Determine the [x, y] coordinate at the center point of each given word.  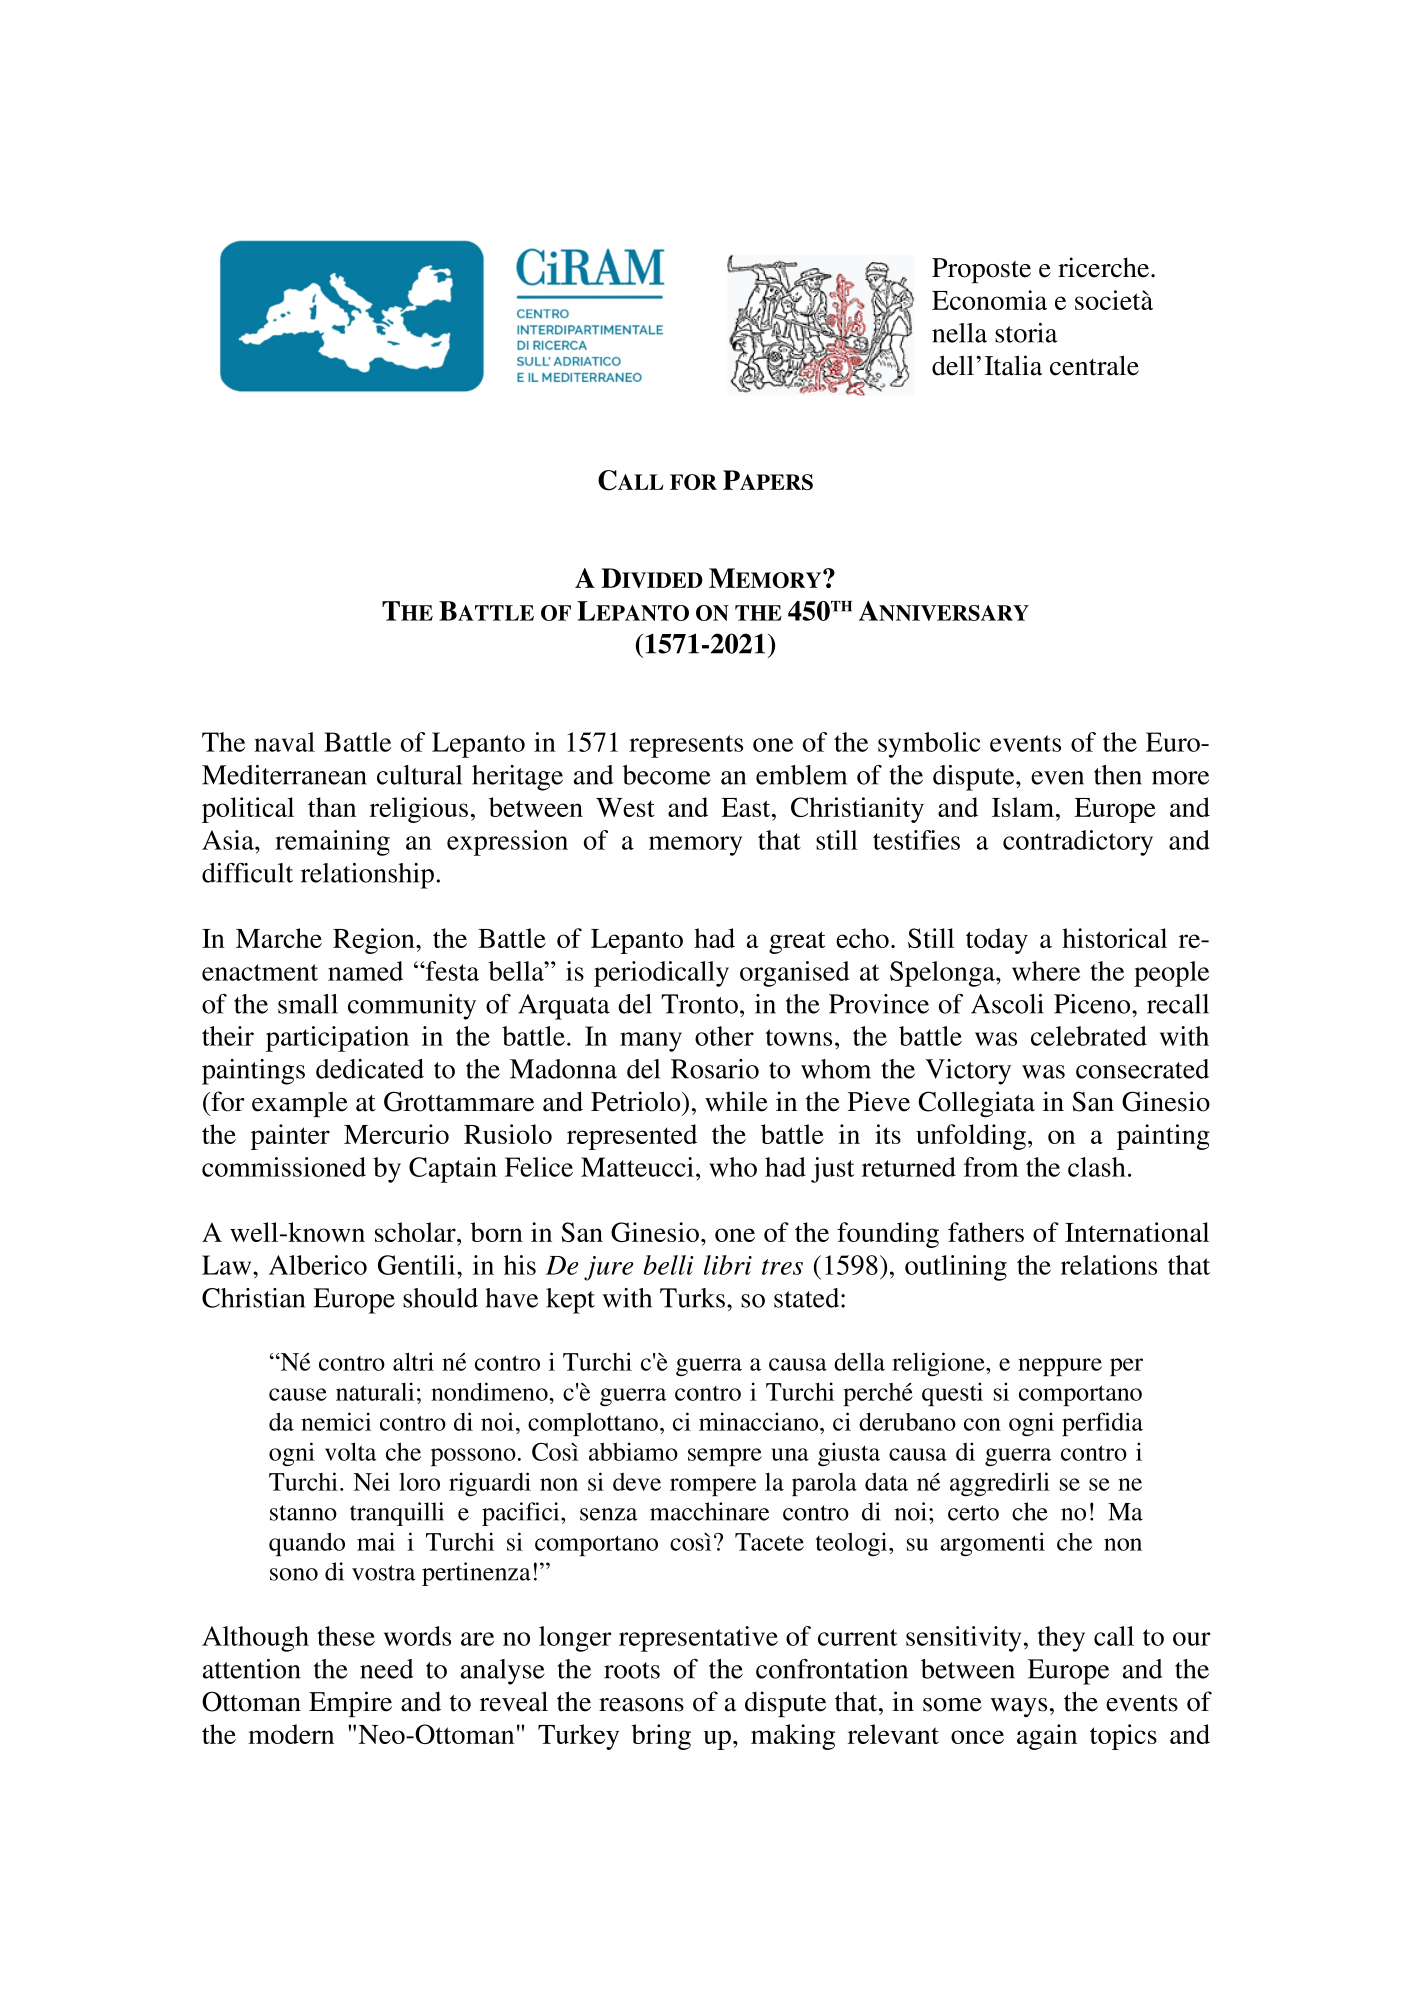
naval [284, 742]
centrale [1094, 365]
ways [1018, 1707]
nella [959, 333]
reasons [641, 1705]
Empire [350, 1704]
